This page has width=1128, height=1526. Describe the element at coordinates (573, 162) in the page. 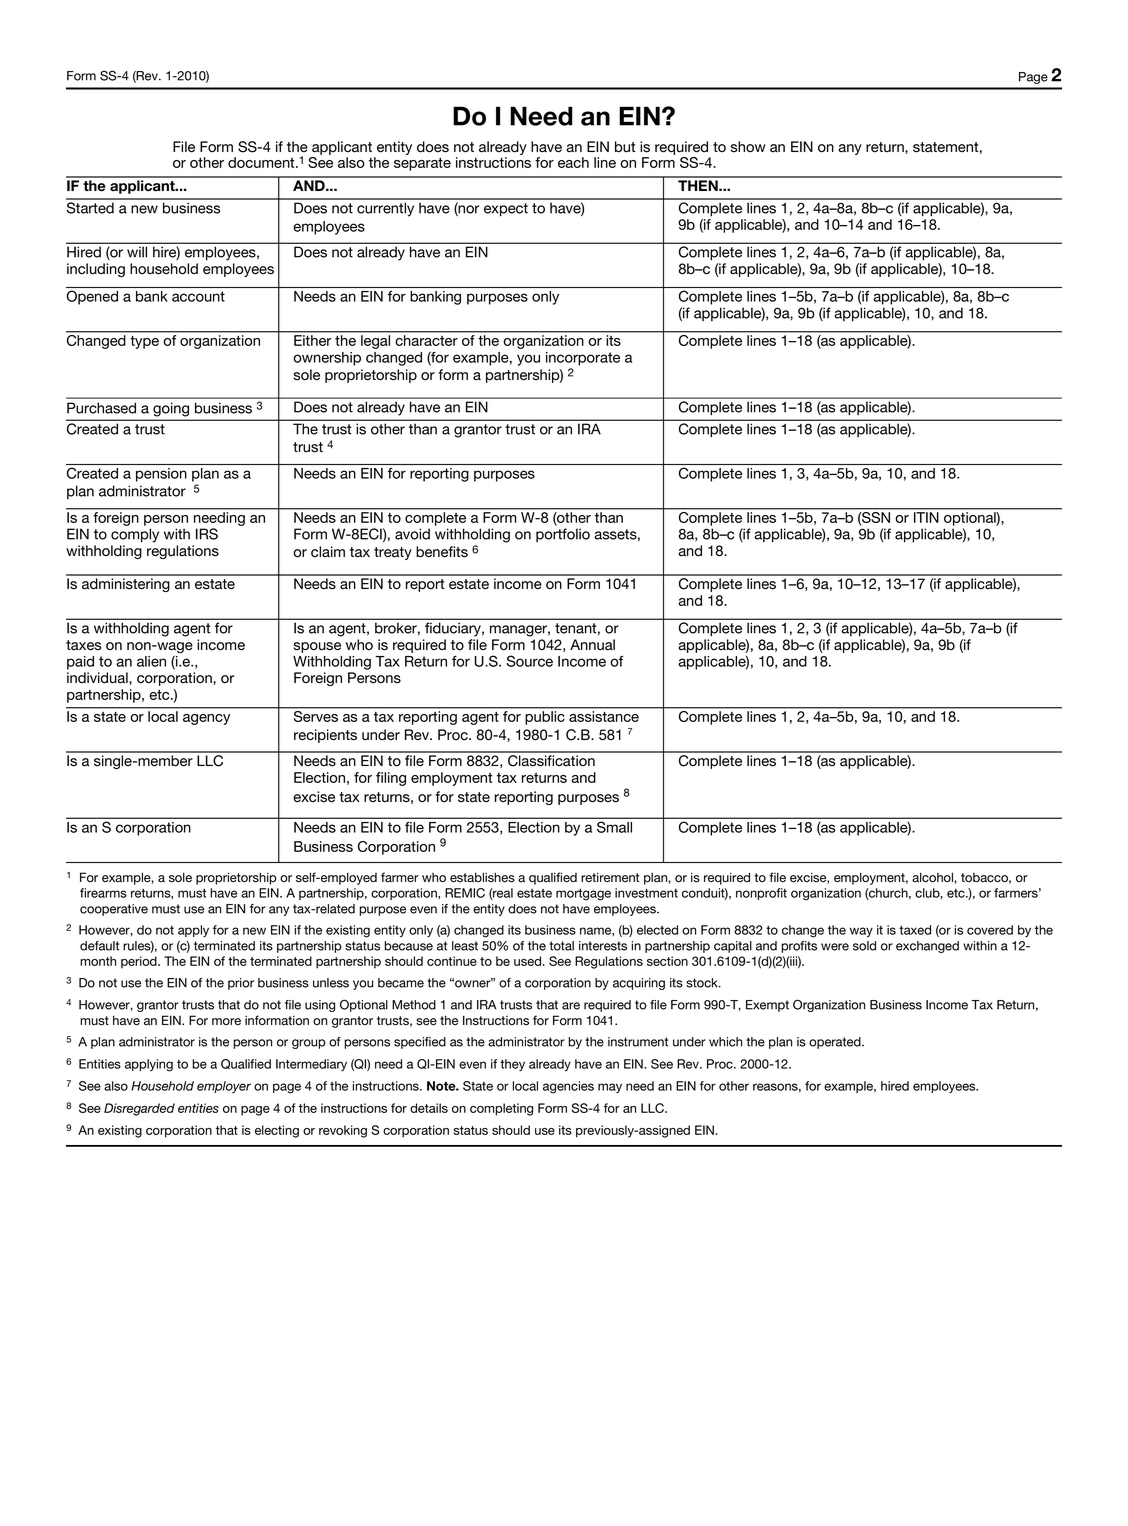

I see `each` at that location.
